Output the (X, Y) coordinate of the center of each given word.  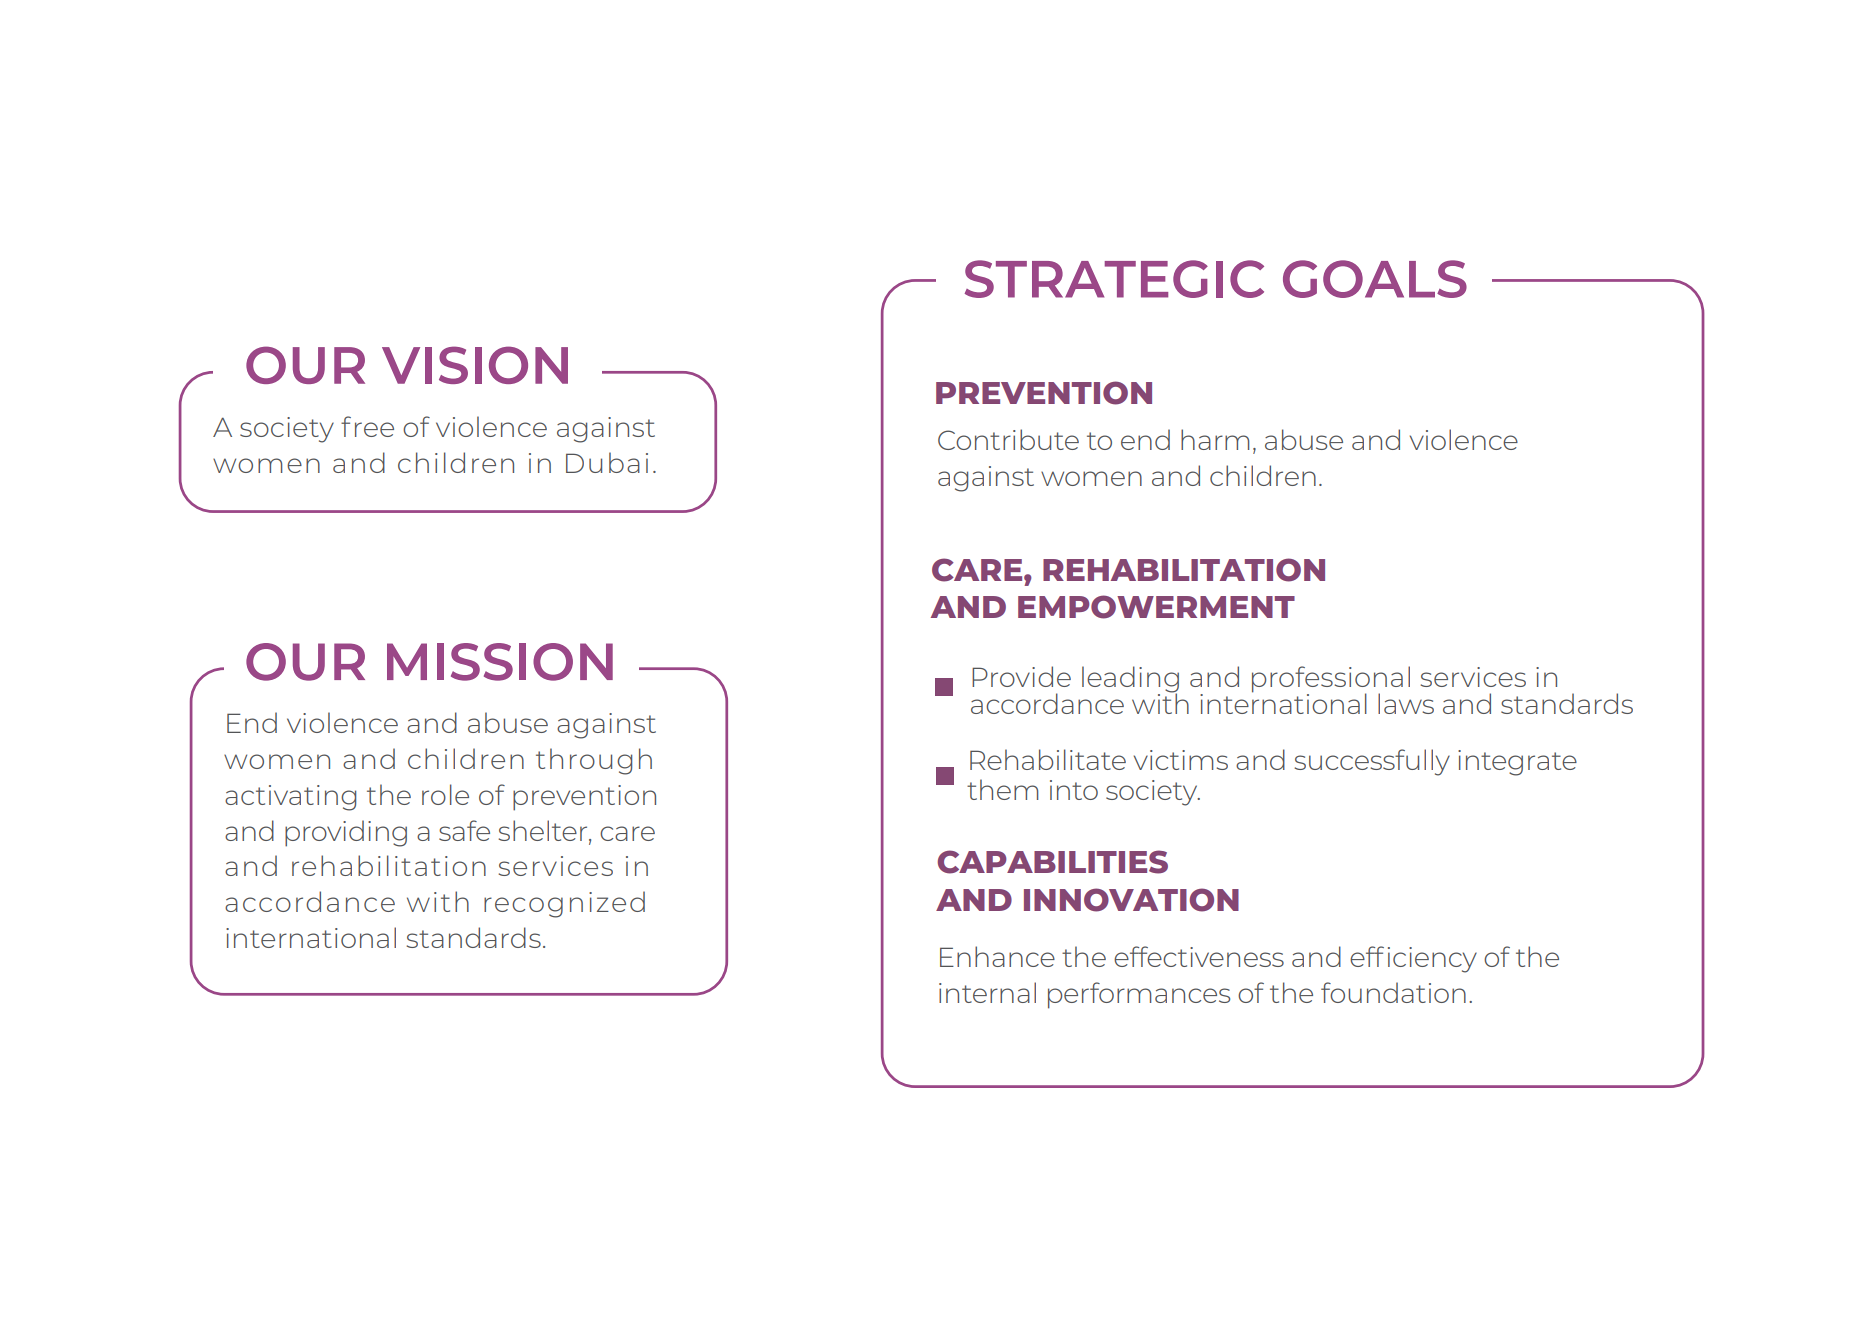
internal (987, 992)
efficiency (1413, 959)
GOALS (1375, 279)
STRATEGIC (1114, 279)
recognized (564, 904)
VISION (475, 365)
